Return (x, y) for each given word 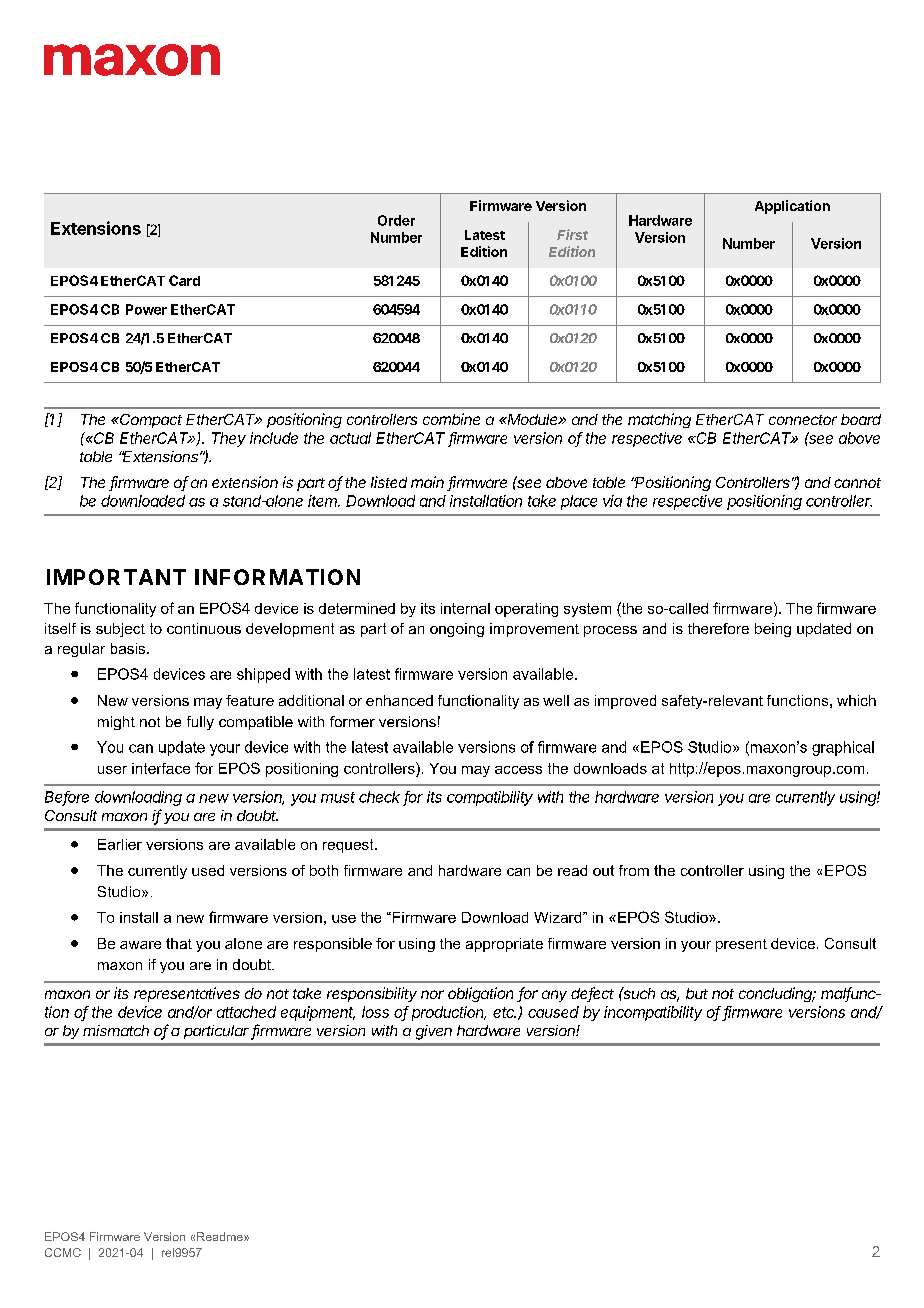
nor (432, 994)
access (518, 770)
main (427, 482)
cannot (857, 483)
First (572, 234)
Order (396, 220)
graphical (843, 748)
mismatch (116, 1030)
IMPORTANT (116, 577)
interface (161, 768)
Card (184, 280)
